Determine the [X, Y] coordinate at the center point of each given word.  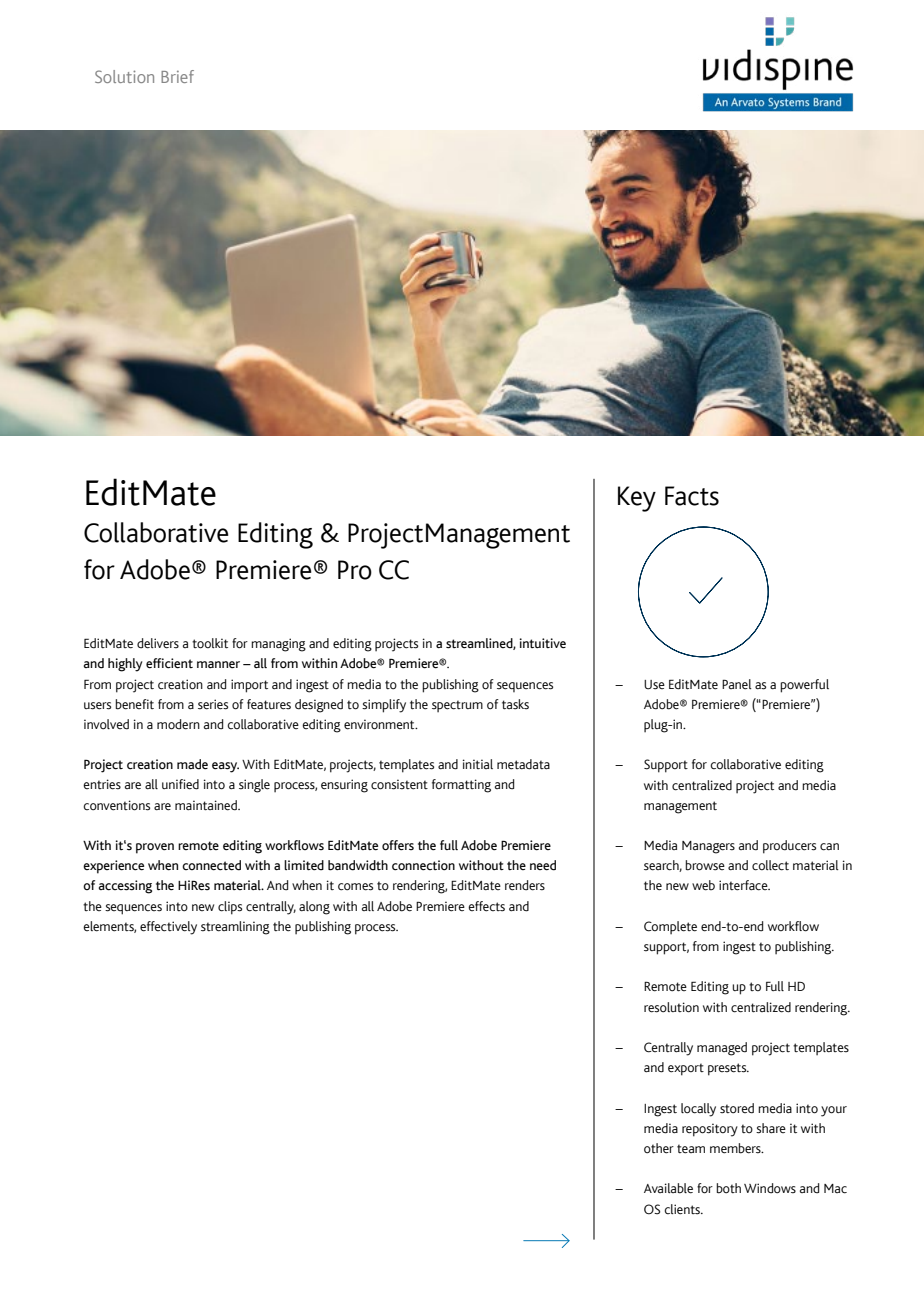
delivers [158, 643]
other [659, 1148]
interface [744, 885]
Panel [737, 684]
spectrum [457, 706]
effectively [168, 928]
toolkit [210, 643]
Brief [177, 76]
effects [486, 906]
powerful [804, 686]
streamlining [235, 928]
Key [637, 499]
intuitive [543, 643]
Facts [692, 496]
